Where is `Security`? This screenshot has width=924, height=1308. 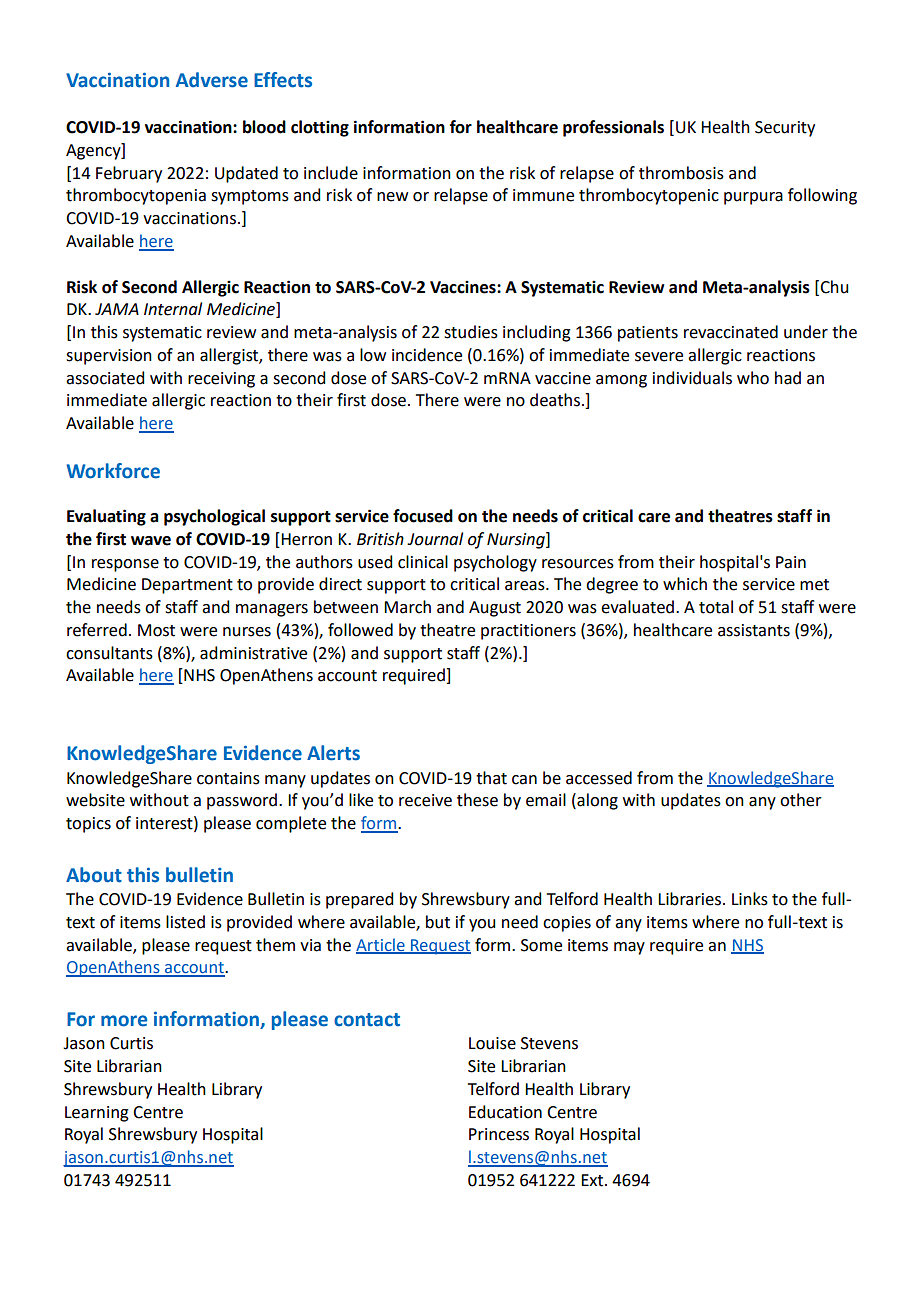
Security is located at coordinates (785, 129).
